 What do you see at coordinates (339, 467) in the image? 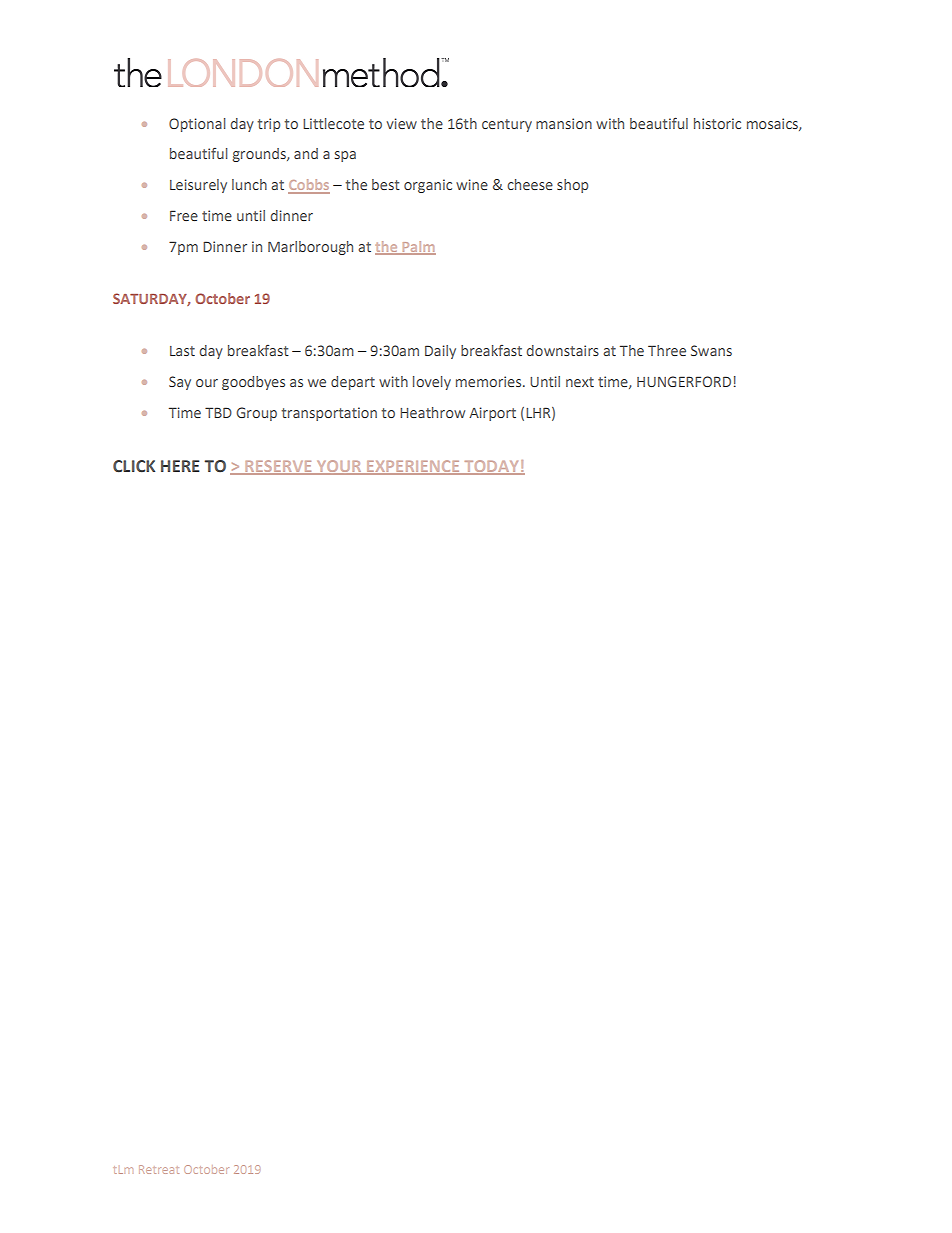
I see `YOUR` at bounding box center [339, 467].
